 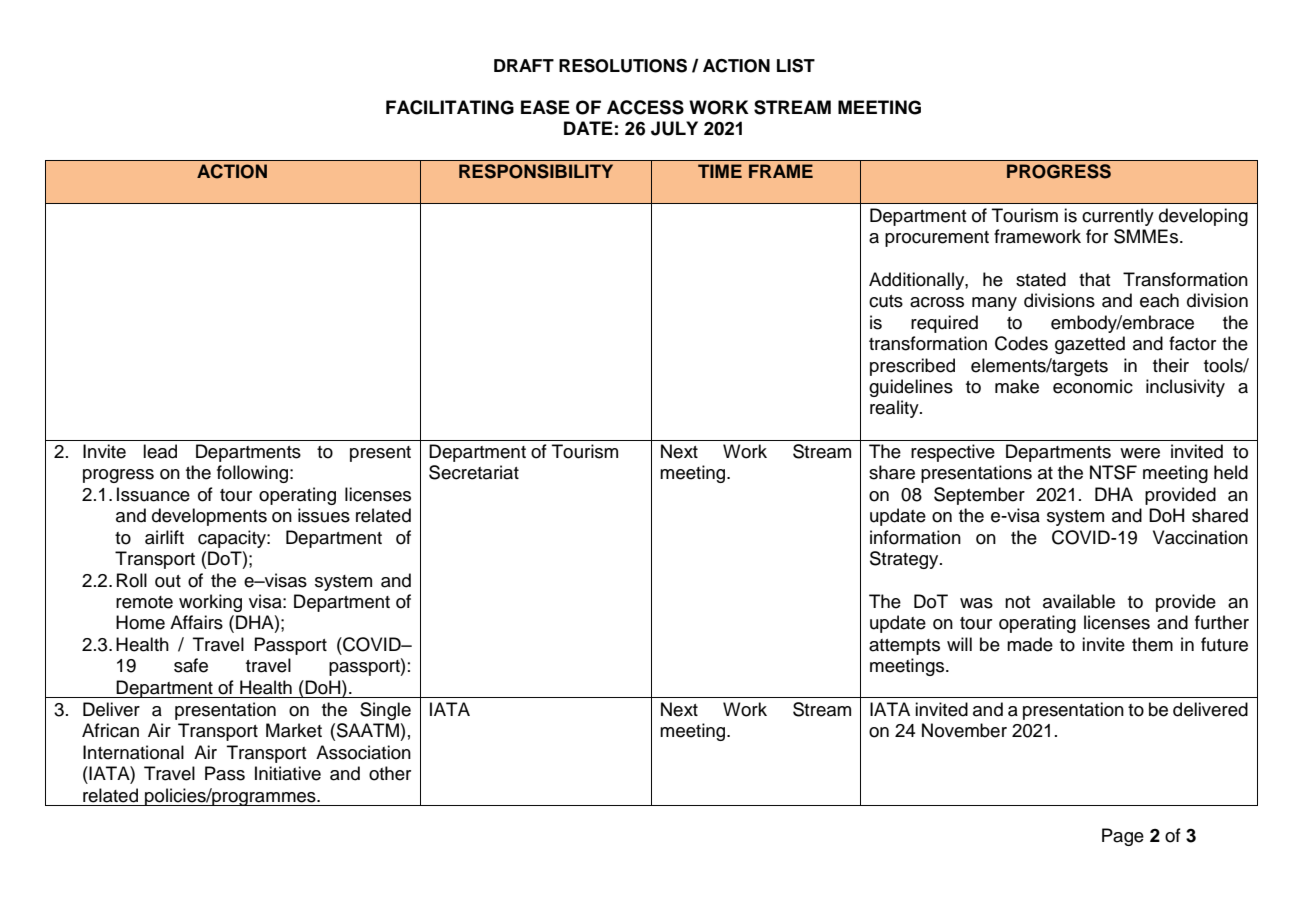 I want to click on FACILITATING, so click(x=450, y=107).
